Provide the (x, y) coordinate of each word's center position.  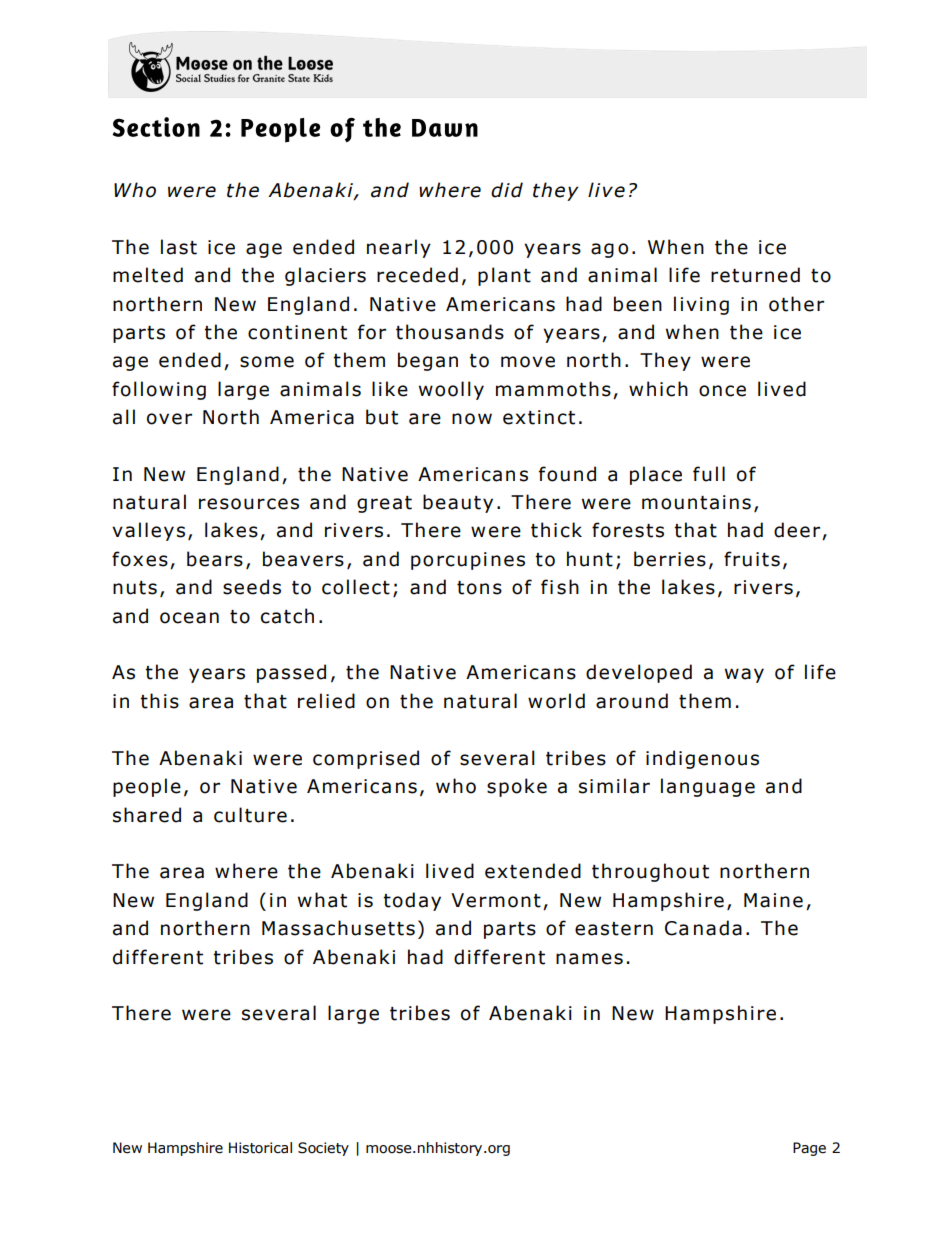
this (159, 701)
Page (809, 1149)
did (507, 190)
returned (755, 275)
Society (323, 1149)
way (744, 675)
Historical (260, 1148)
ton (473, 588)
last (179, 247)
